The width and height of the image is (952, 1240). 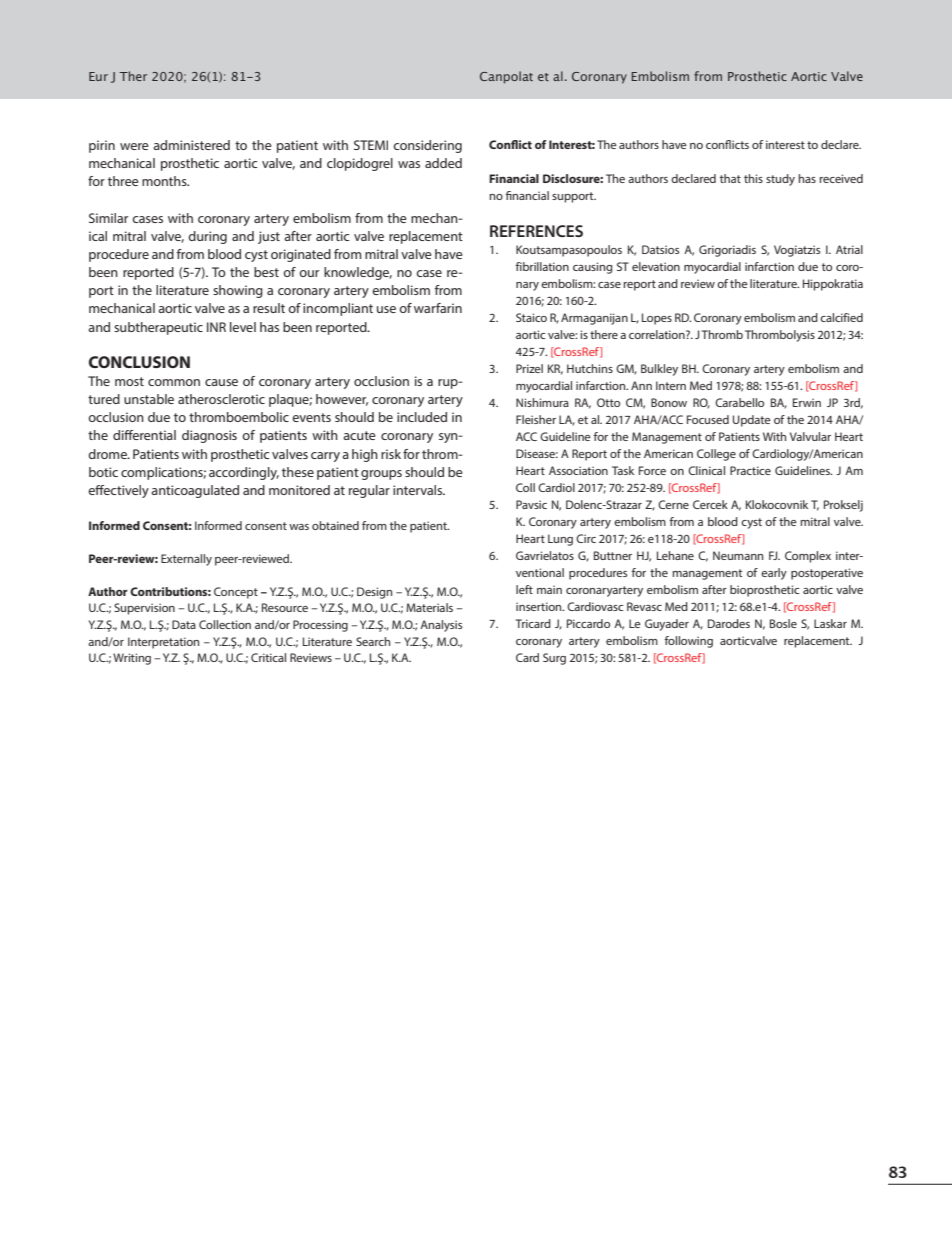 I want to click on diagnosis, so click(x=209, y=436).
